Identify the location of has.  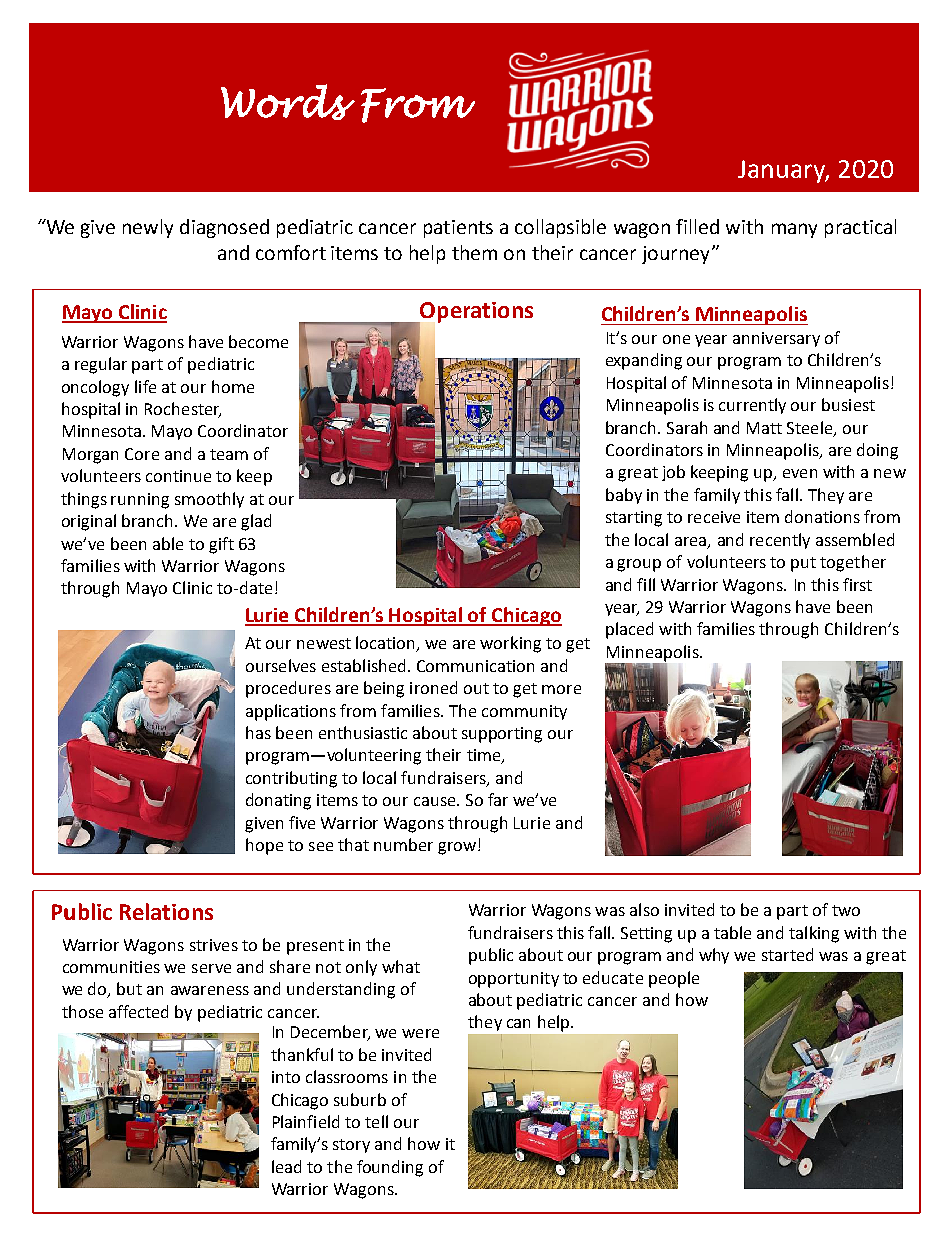
(258, 732).
